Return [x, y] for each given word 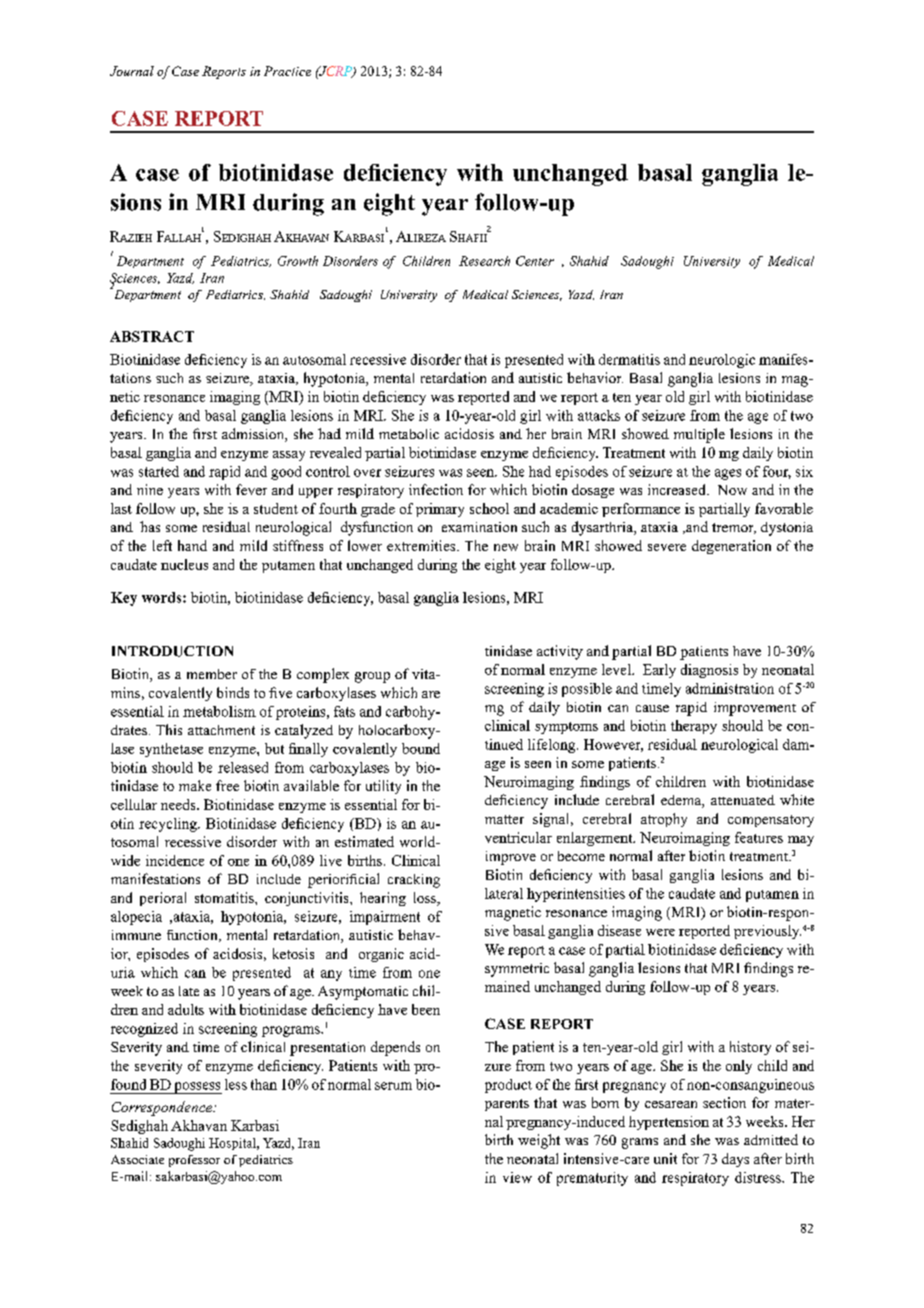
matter [504, 819]
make [195, 785]
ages [728, 474]
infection [436, 489]
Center [535, 261]
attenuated [743, 800]
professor [194, 1161]
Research [484, 261]
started [159, 471]
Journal [132, 71]
